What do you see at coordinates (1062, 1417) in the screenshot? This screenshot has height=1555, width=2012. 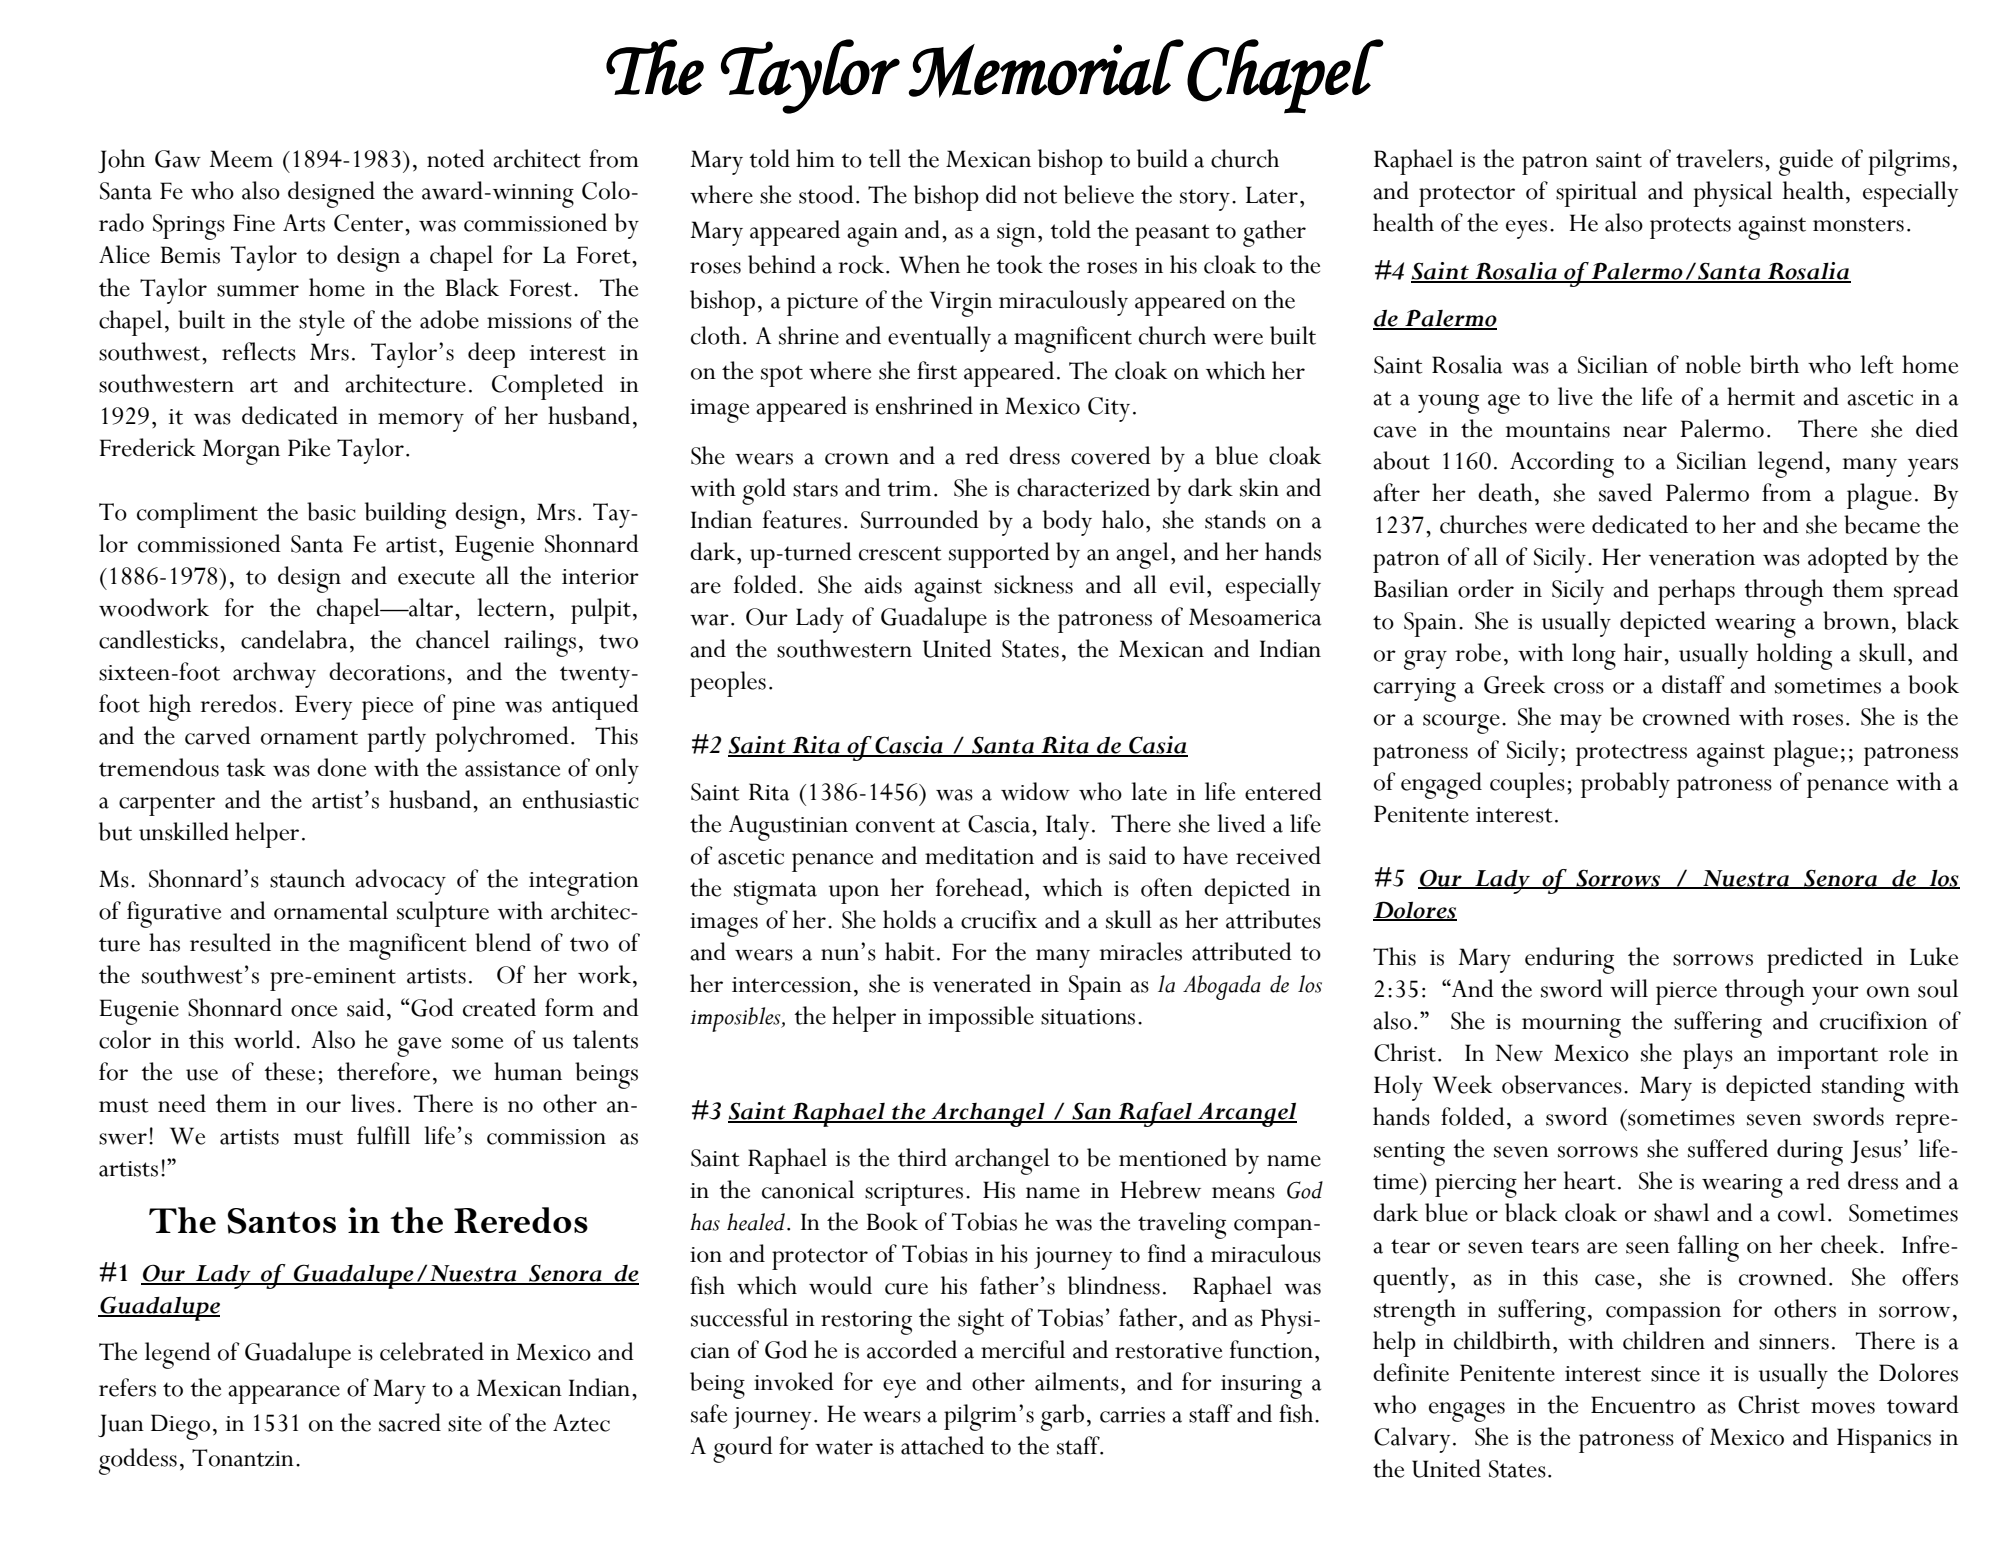 I see `garb` at bounding box center [1062, 1417].
